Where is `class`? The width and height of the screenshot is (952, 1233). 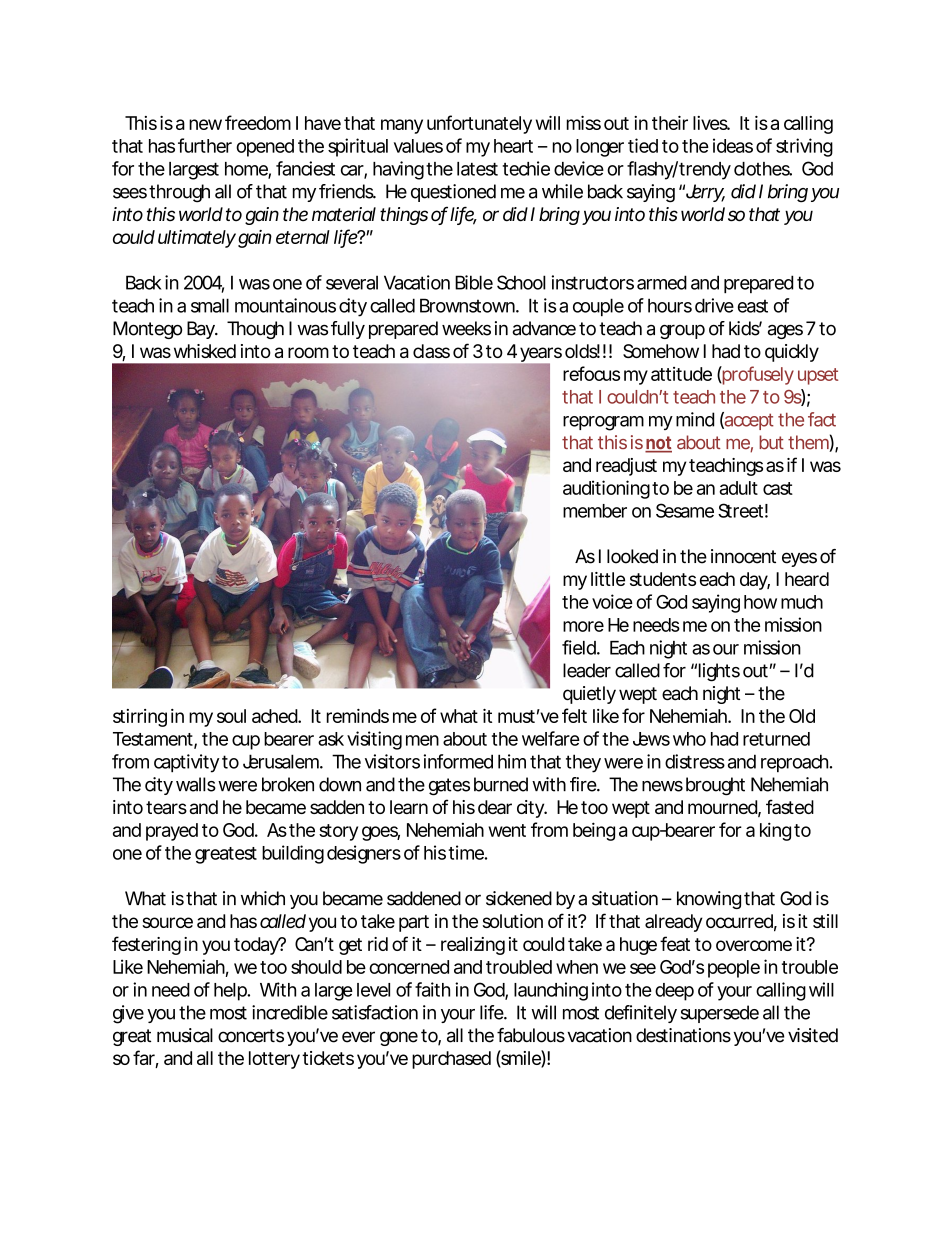 class is located at coordinates (431, 351).
